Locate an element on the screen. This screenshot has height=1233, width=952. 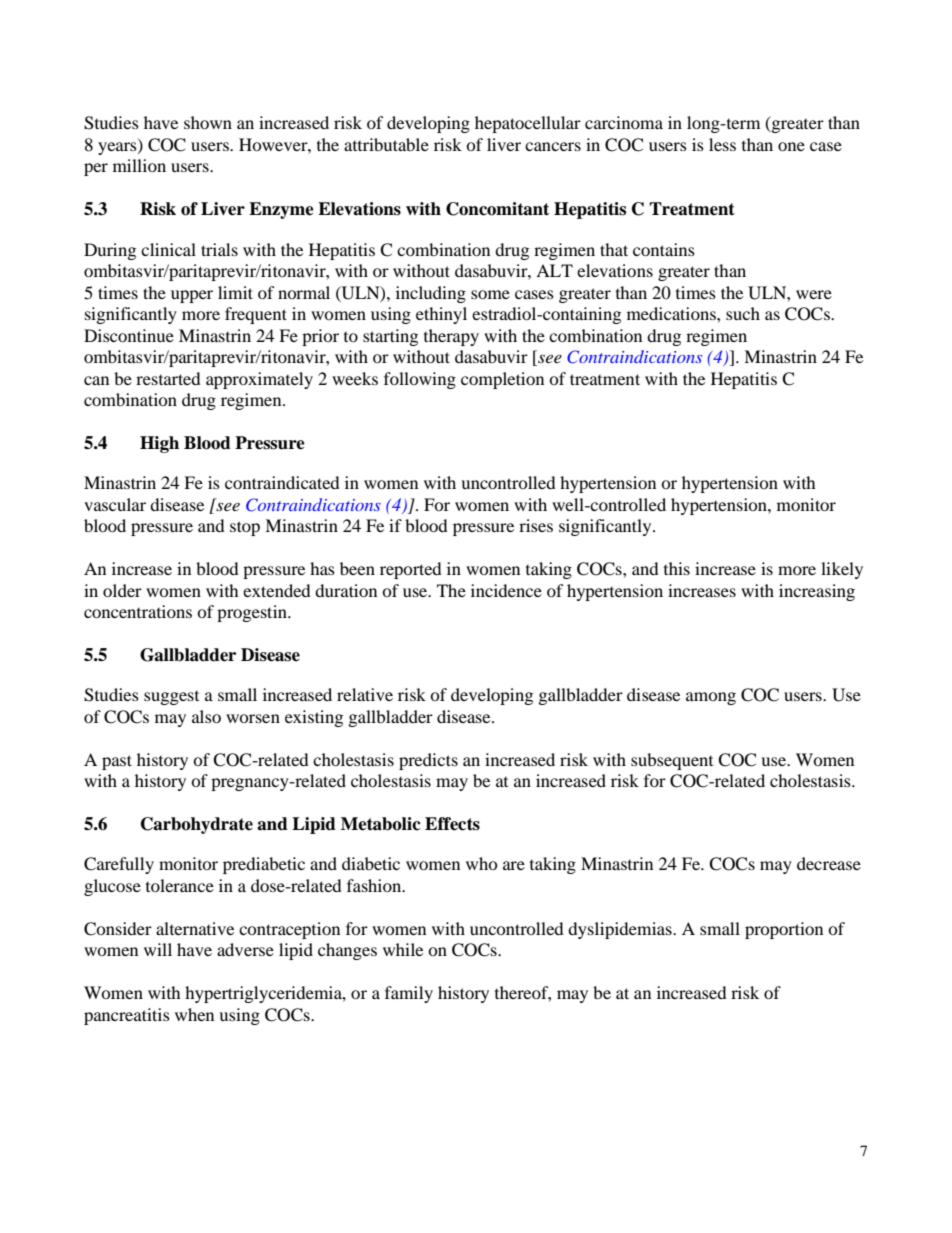
predicts is located at coordinates (428, 761).
